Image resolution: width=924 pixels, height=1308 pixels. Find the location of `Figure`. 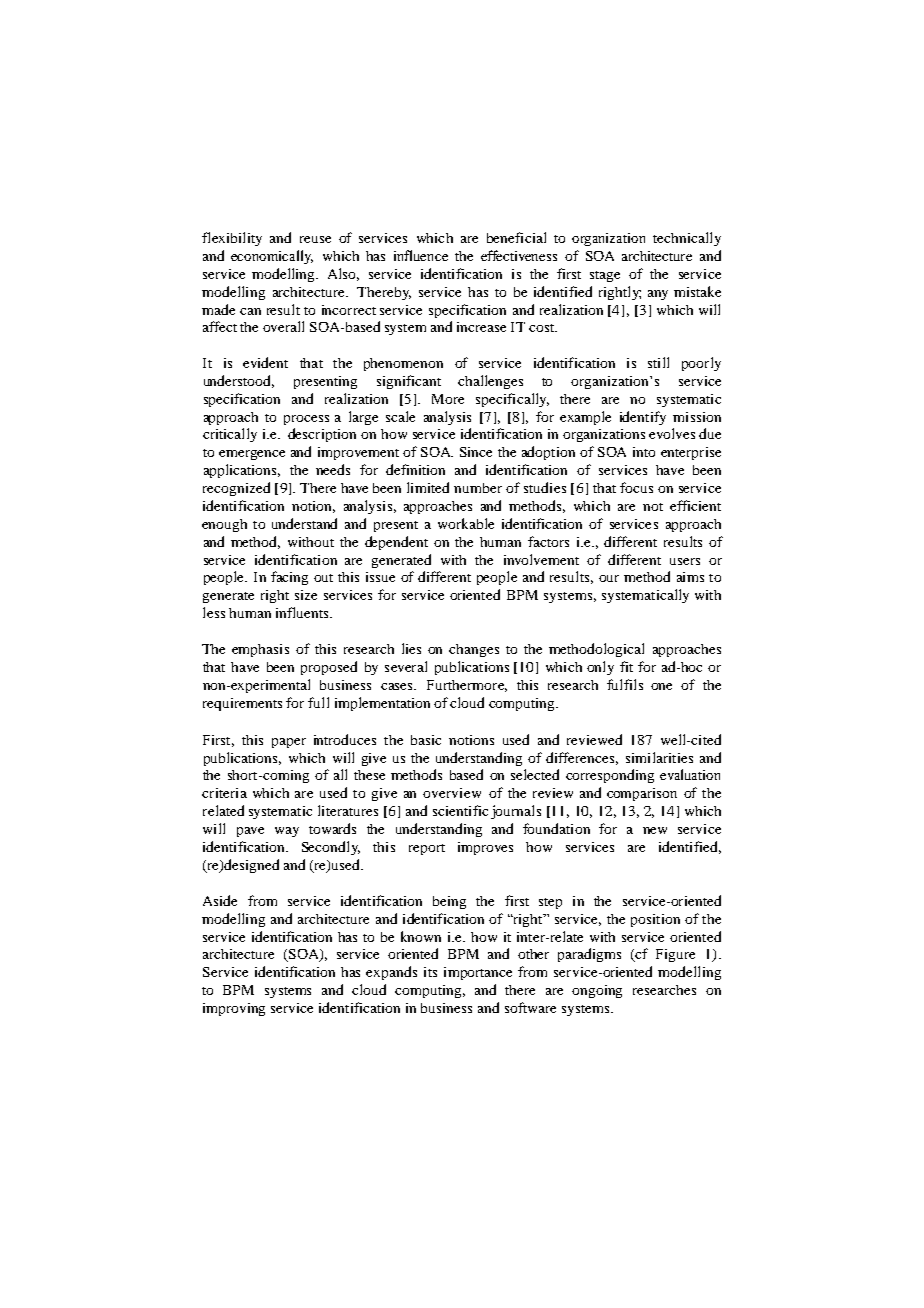

Figure is located at coordinates (675, 955).
